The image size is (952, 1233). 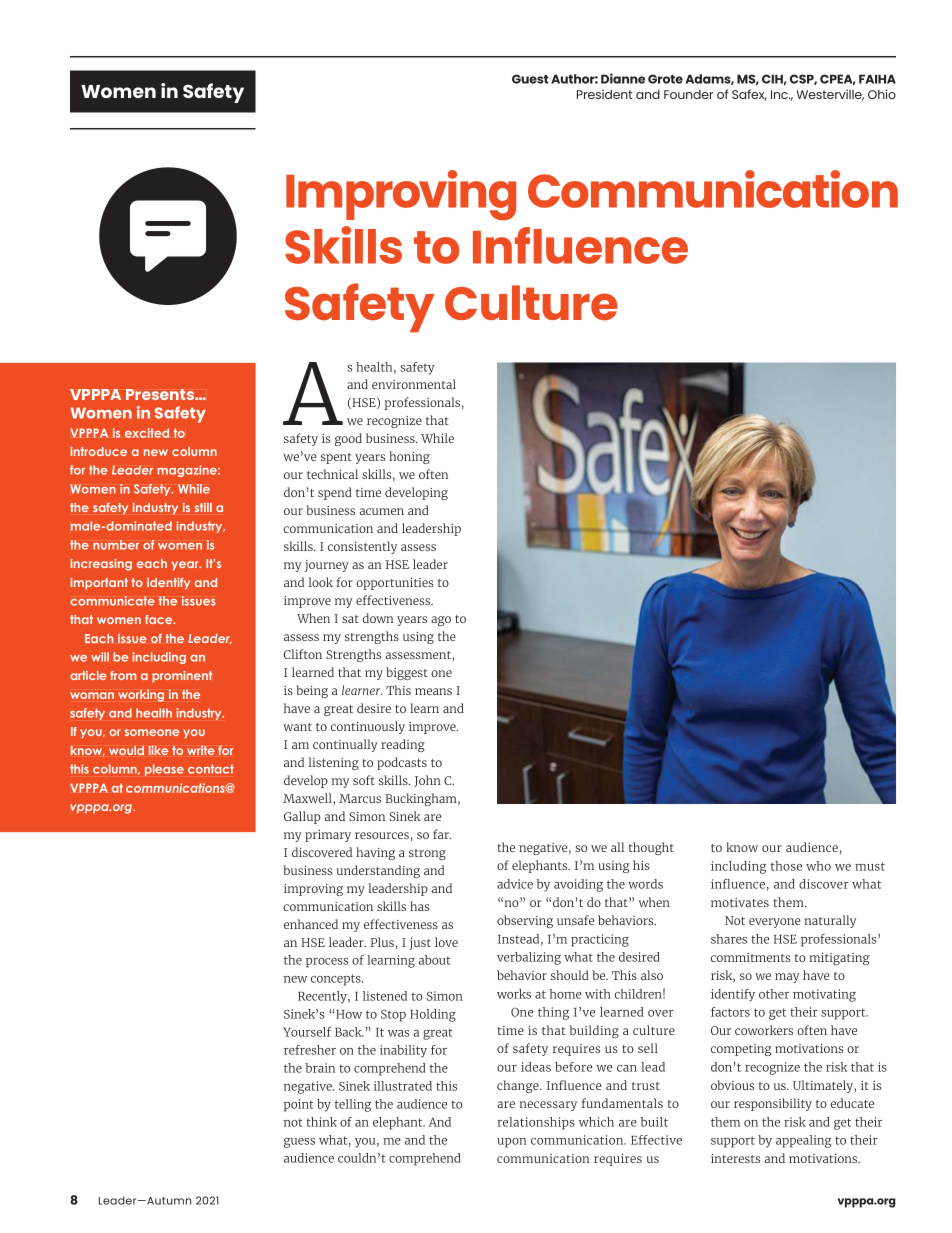 What do you see at coordinates (299, 1143) in the screenshot?
I see `guess` at bounding box center [299, 1143].
